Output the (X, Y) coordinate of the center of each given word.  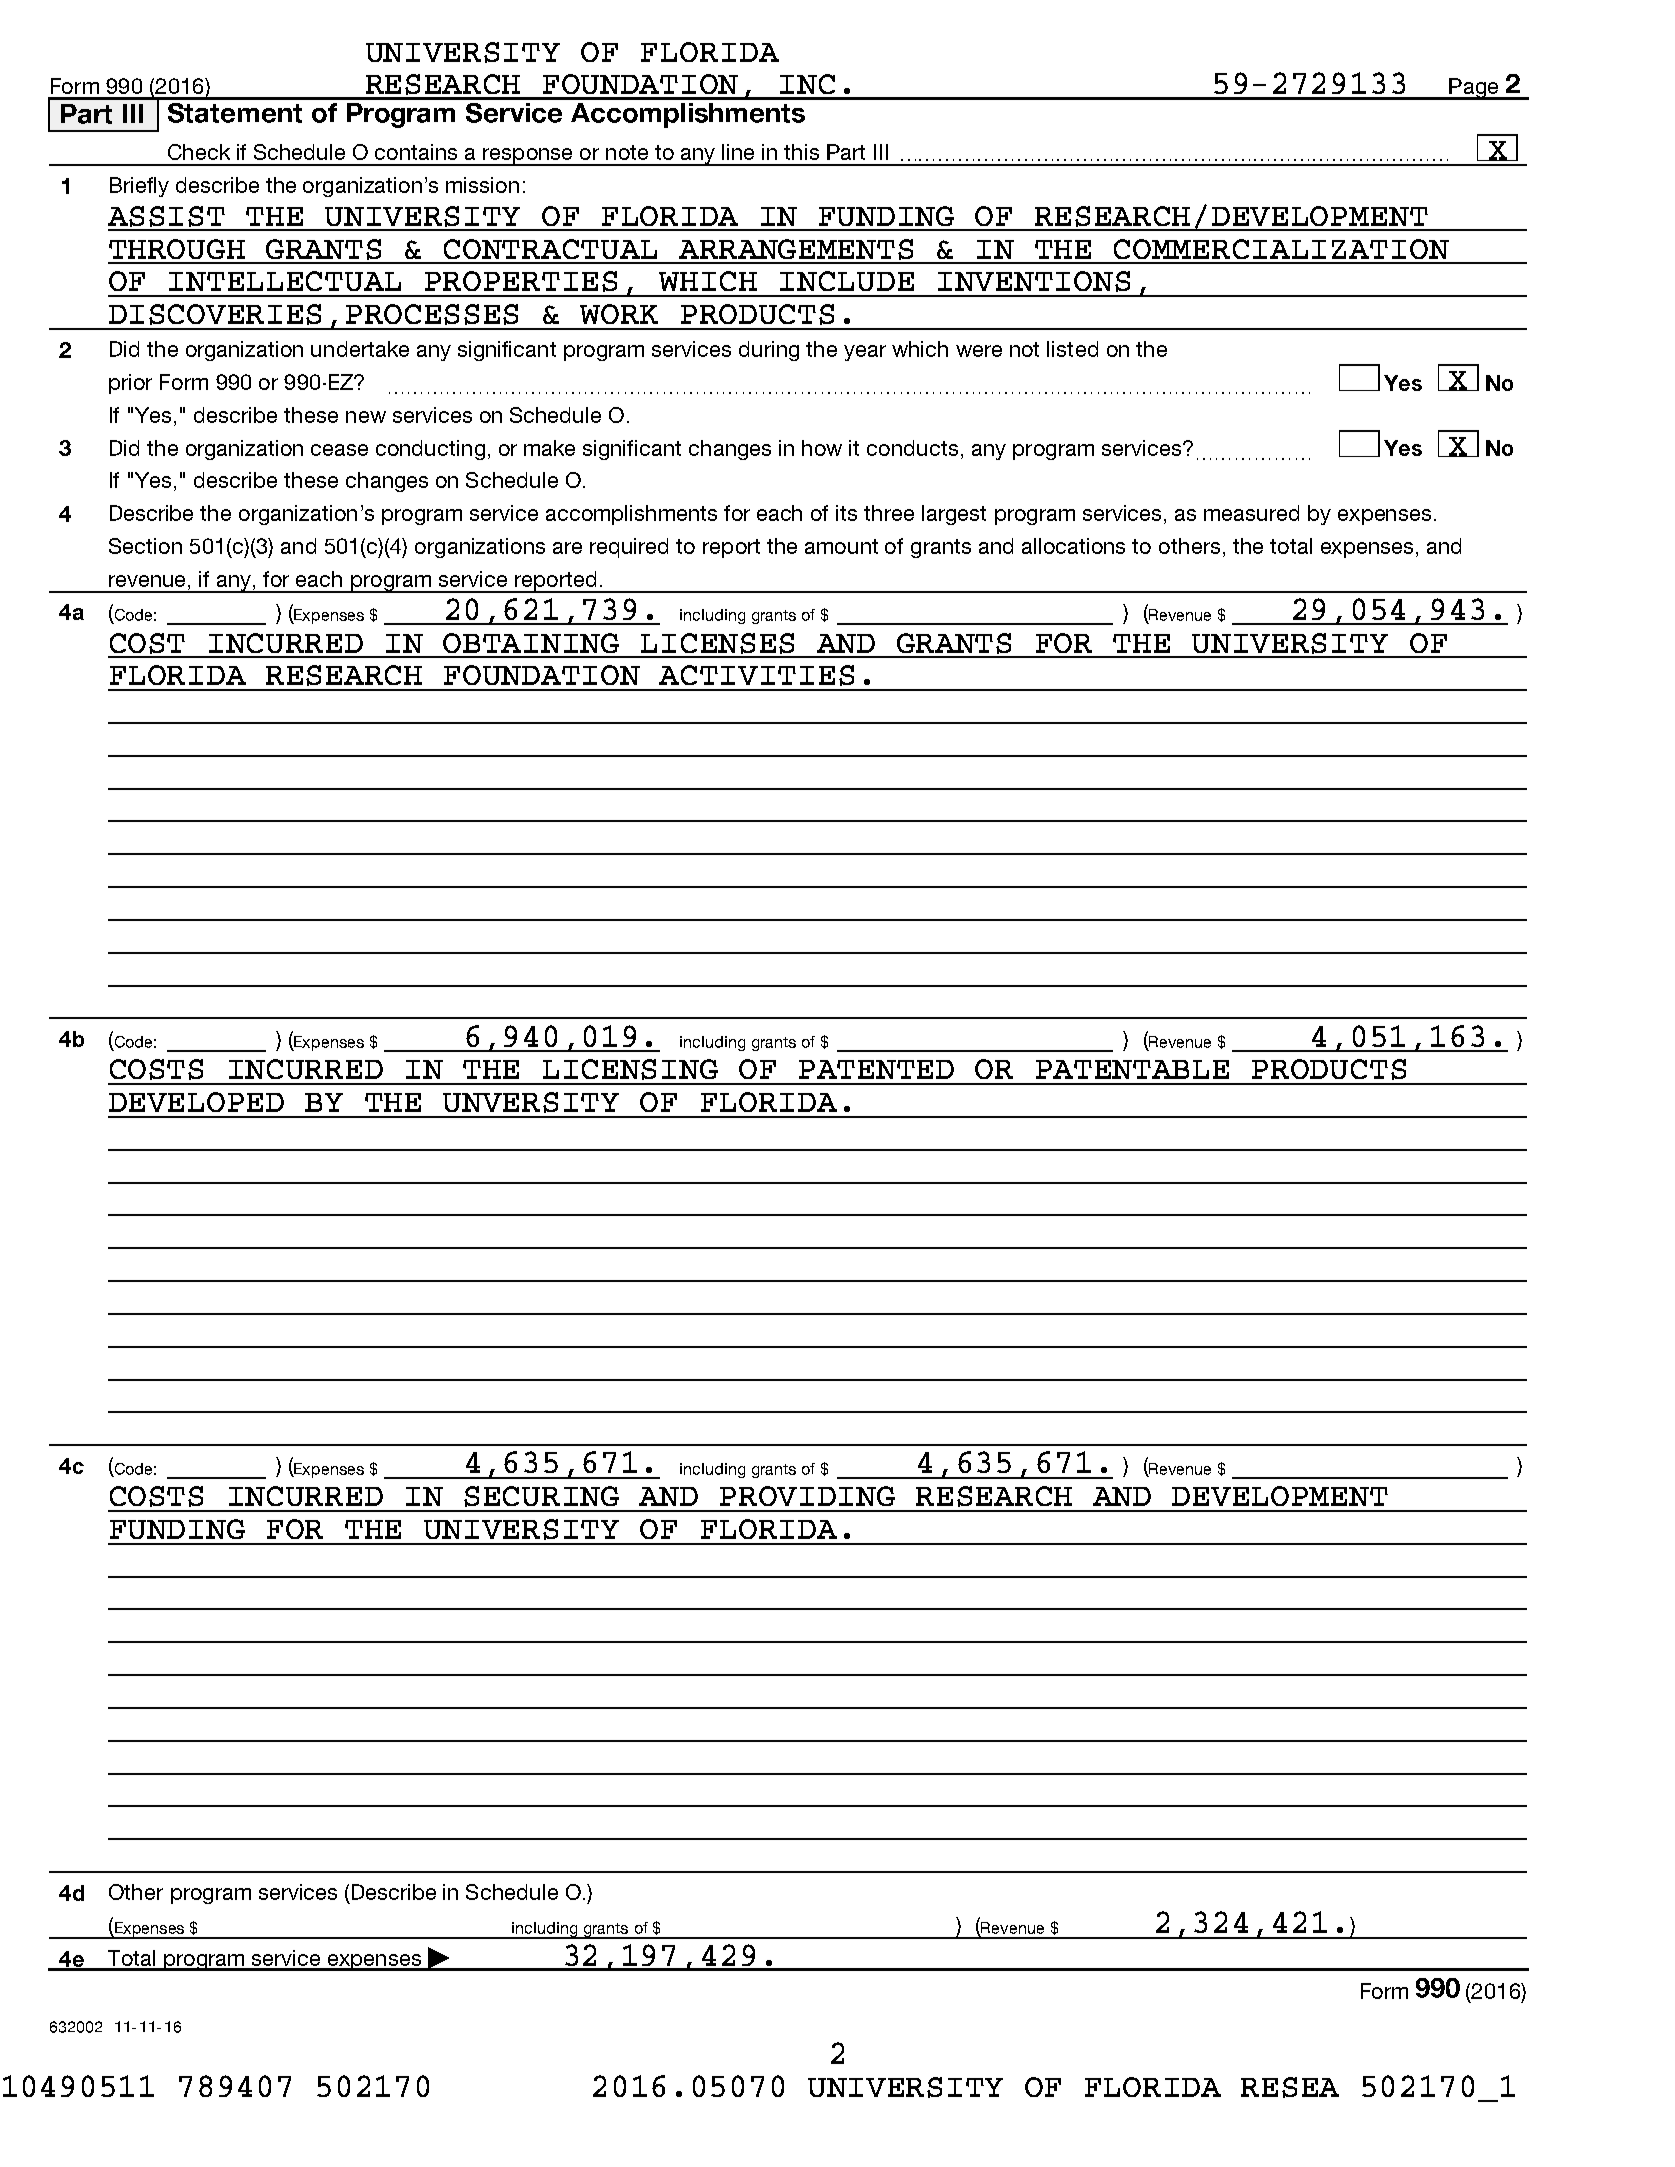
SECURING (541, 1496)
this (801, 152)
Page (1474, 89)
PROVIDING (807, 1496)
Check (199, 152)
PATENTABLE (1132, 1069)
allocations (1073, 546)
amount (841, 546)
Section (145, 546)
